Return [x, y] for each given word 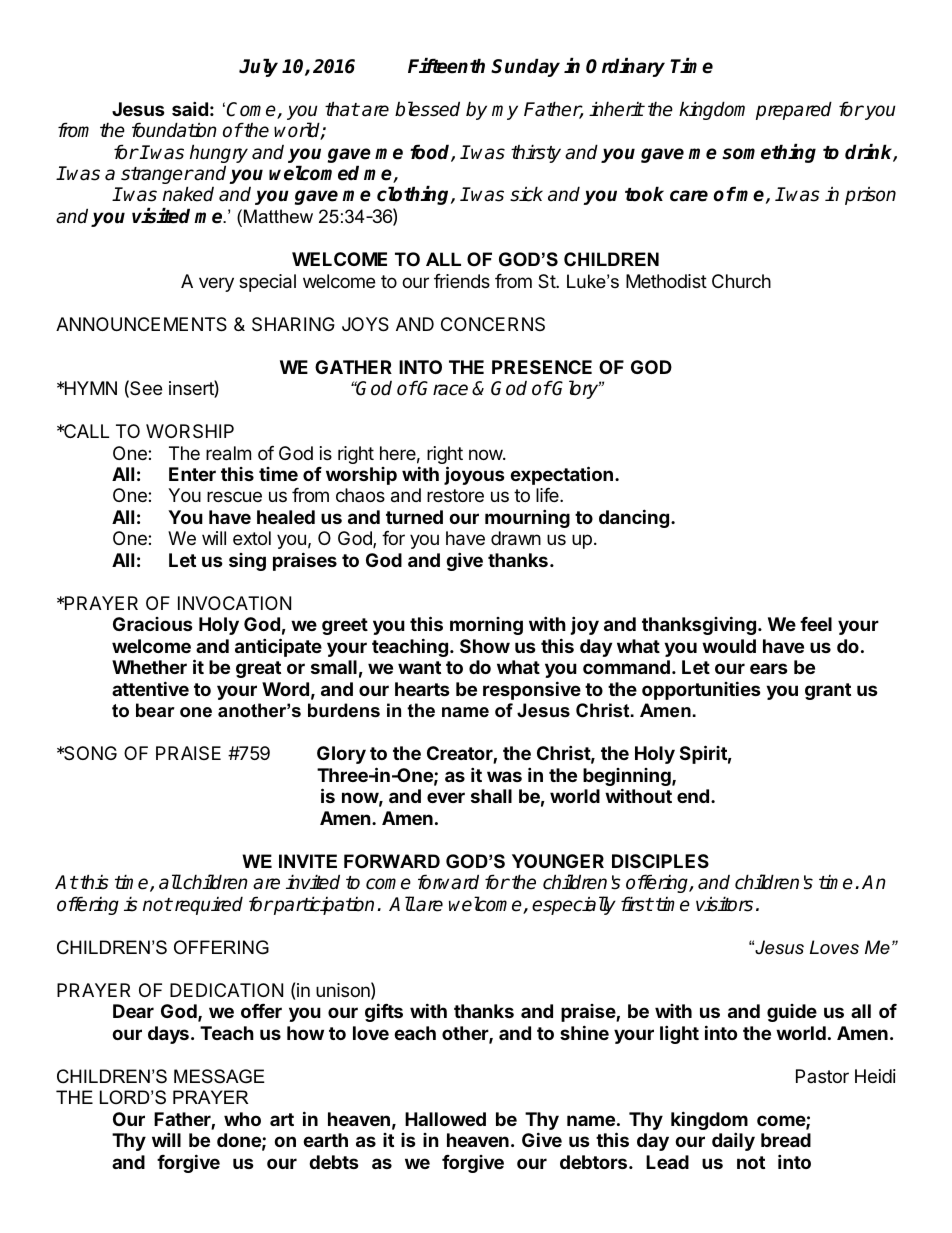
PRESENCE [542, 367]
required [207, 905]
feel [816, 624]
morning [486, 626]
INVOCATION [234, 603]
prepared [794, 110]
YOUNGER [558, 861]
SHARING [293, 324]
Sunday [525, 67]
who [242, 1119]
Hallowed [445, 1119]
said [190, 108]
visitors [724, 904]
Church [741, 281]
